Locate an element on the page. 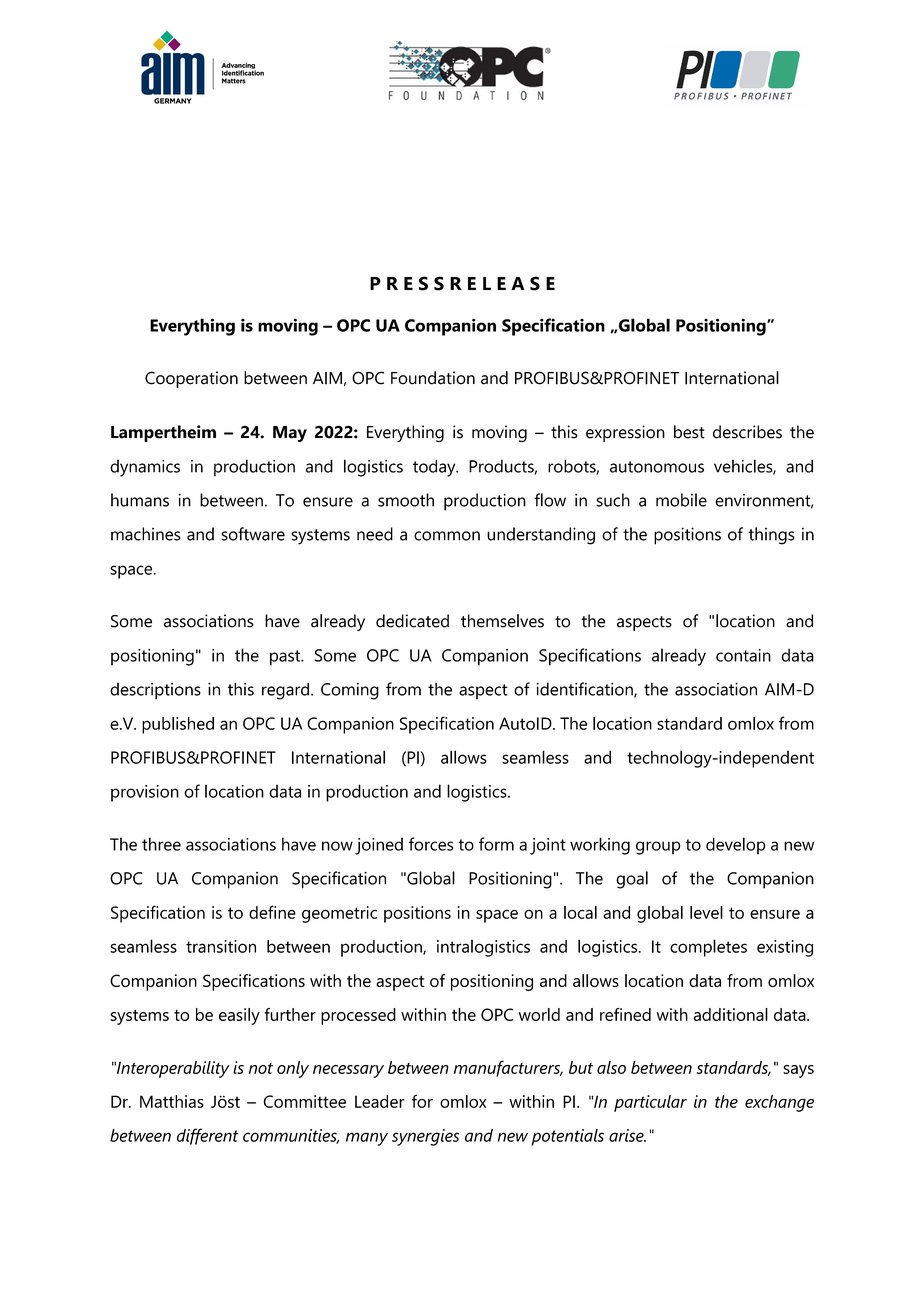 The width and height of the page is (924, 1308). Foundation is located at coordinates (433, 378).
